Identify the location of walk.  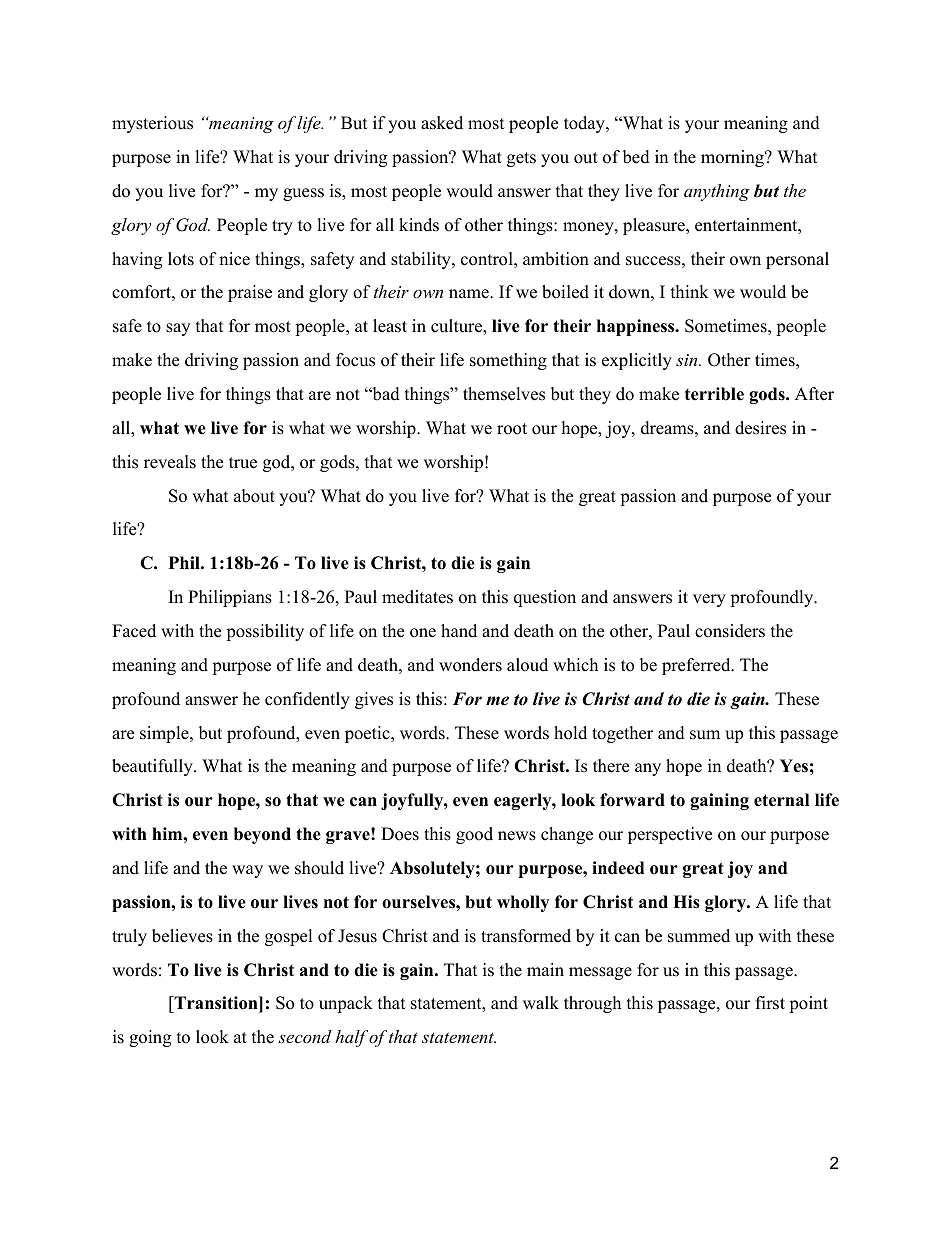
(541, 1002).
